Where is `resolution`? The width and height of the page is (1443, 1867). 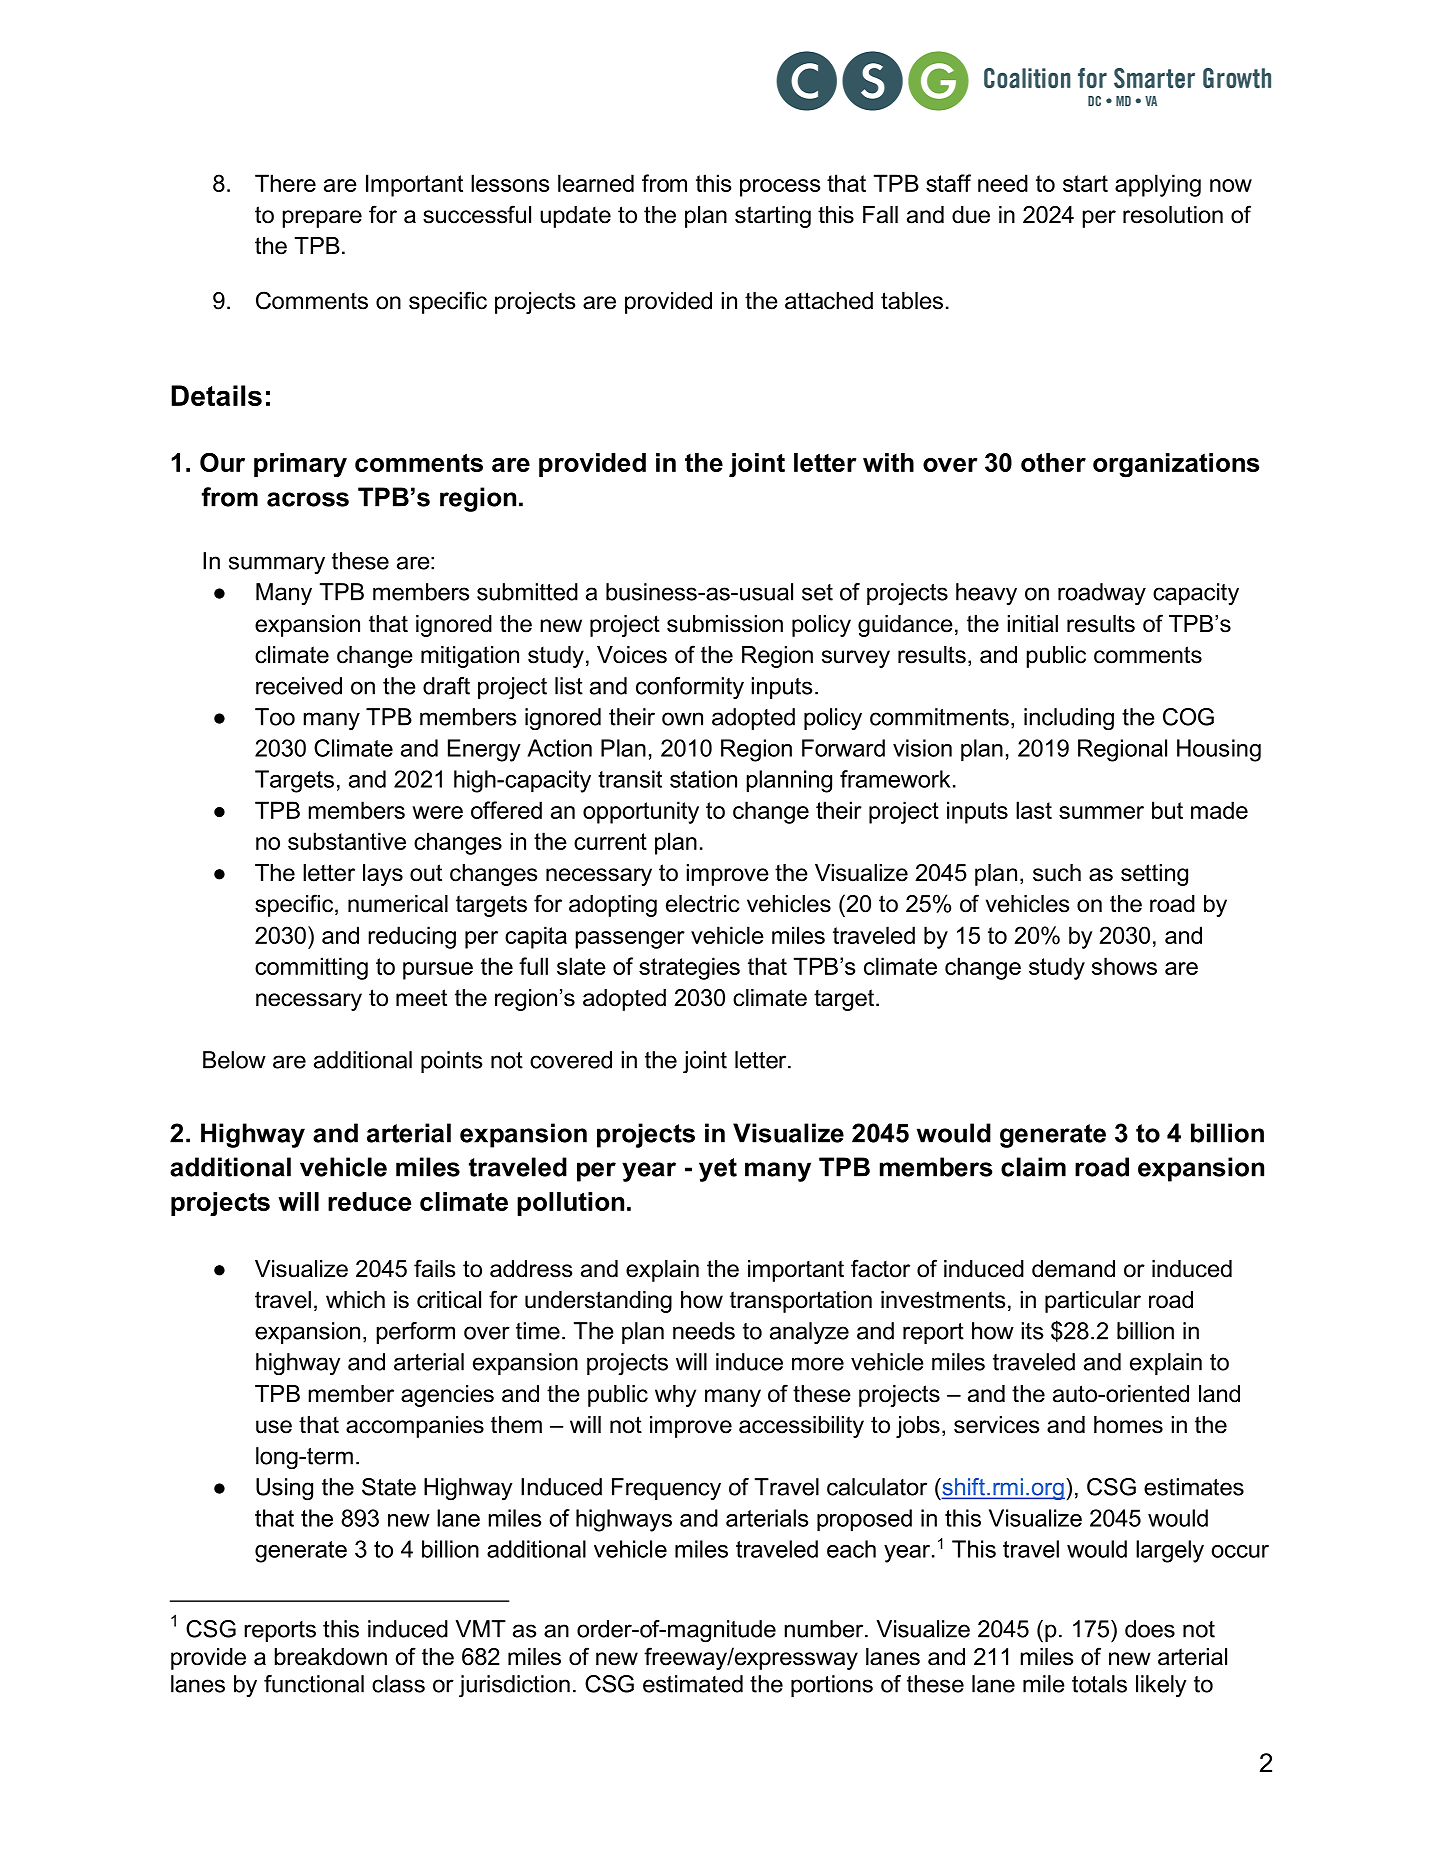
resolution is located at coordinates (1173, 215).
